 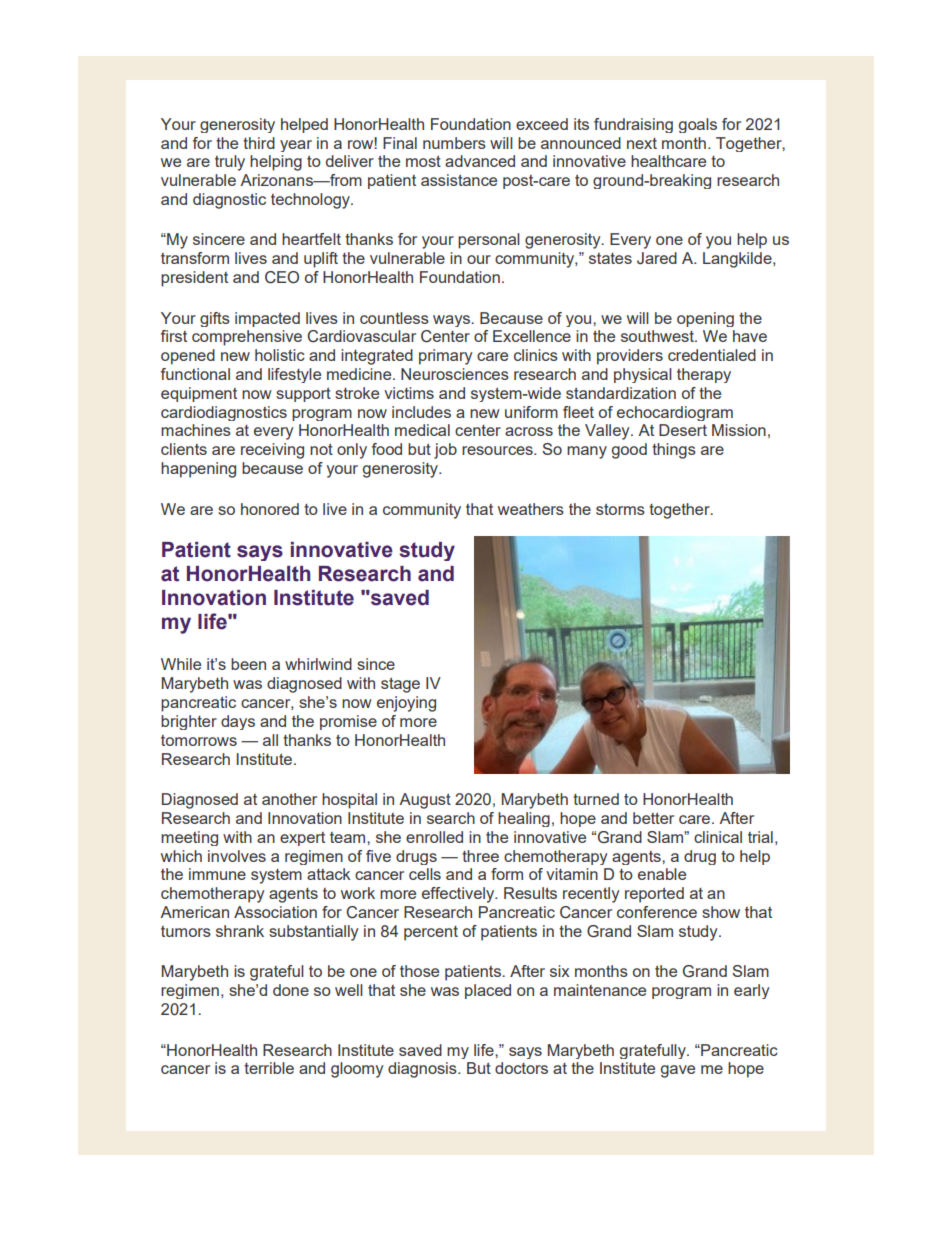 I want to click on stage, so click(x=400, y=685).
